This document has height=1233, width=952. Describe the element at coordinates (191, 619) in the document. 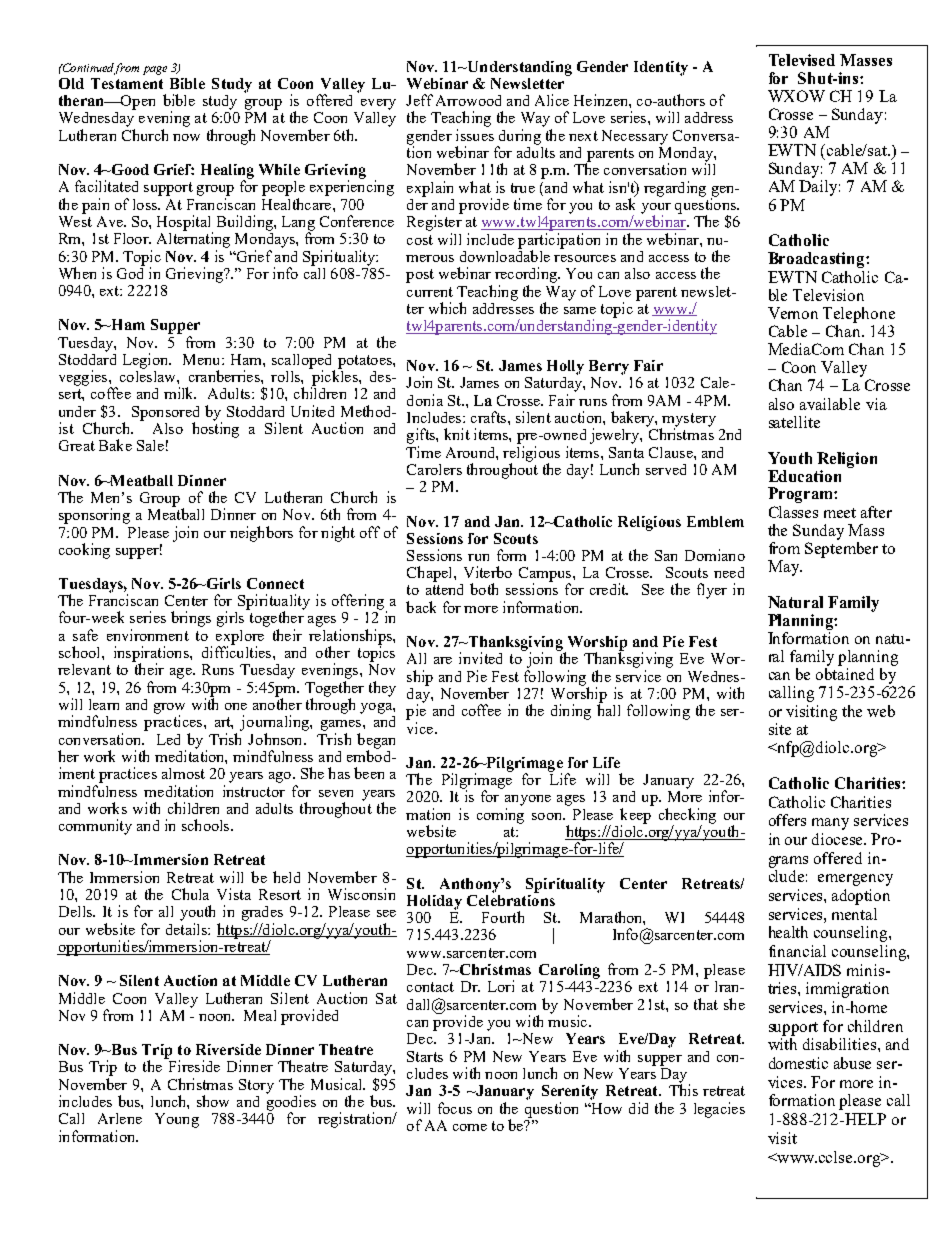

I see `brings` at that location.
